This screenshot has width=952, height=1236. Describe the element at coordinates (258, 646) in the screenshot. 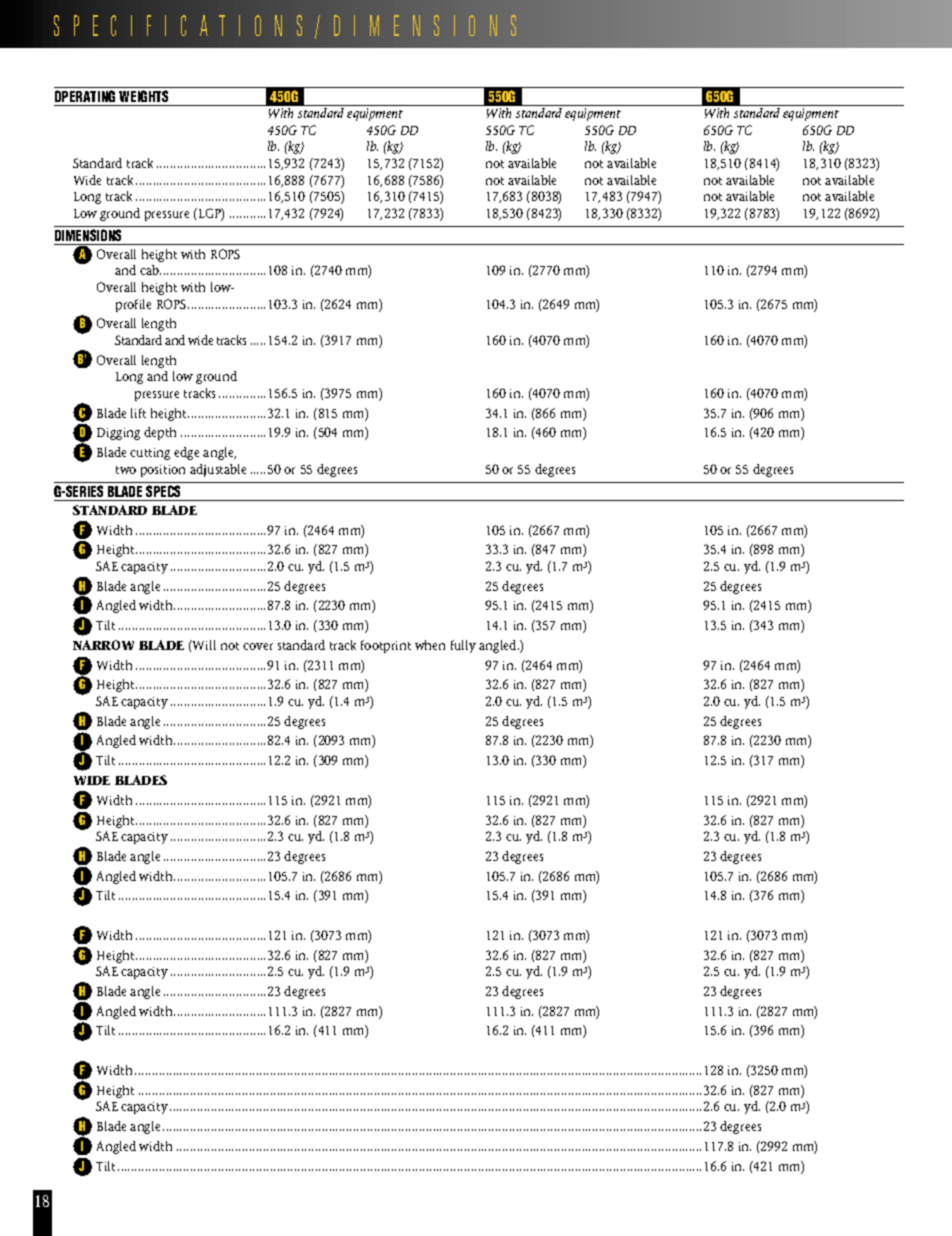

I see `cover` at that location.
